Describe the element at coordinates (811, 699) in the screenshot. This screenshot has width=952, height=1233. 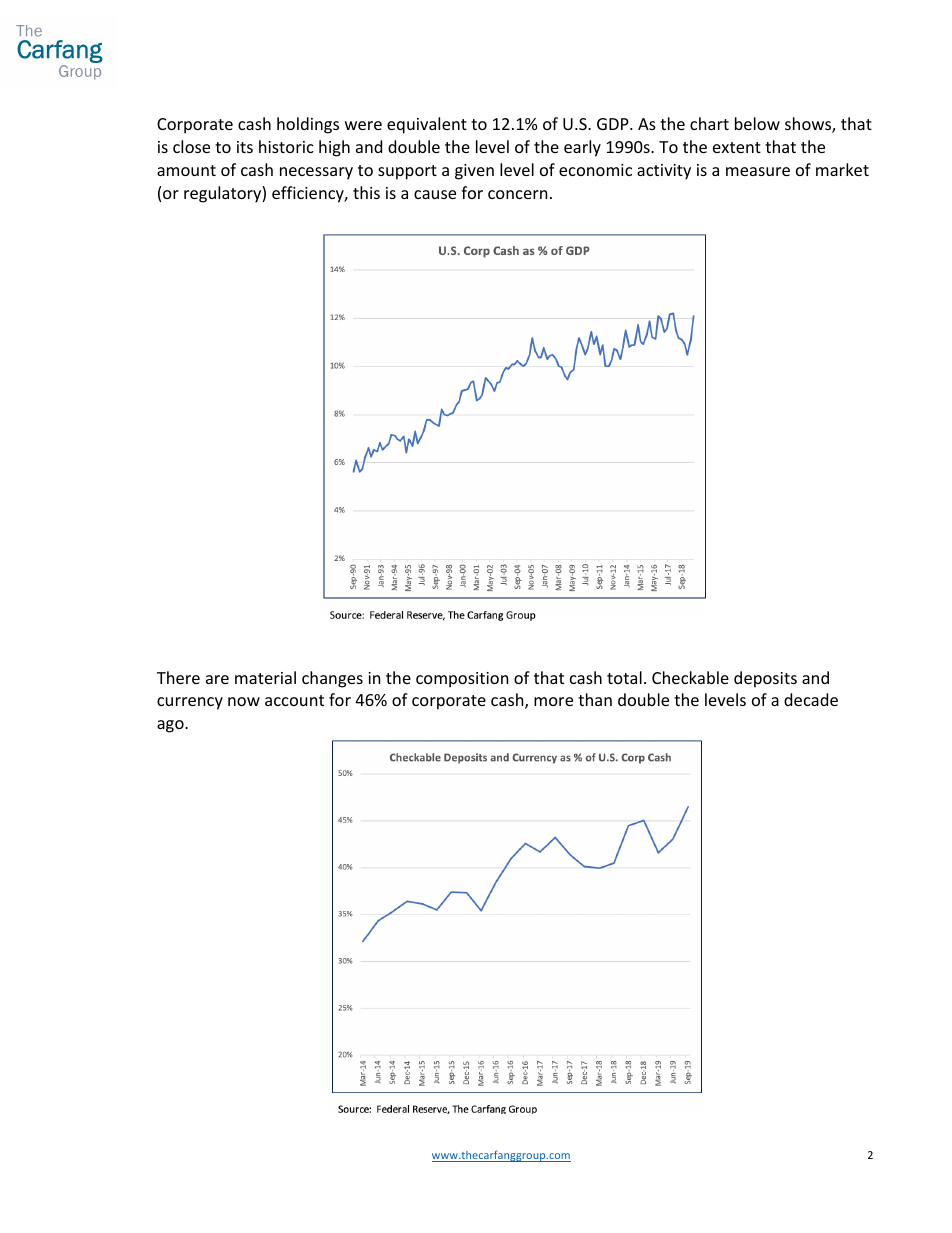
I see `decade` at that location.
